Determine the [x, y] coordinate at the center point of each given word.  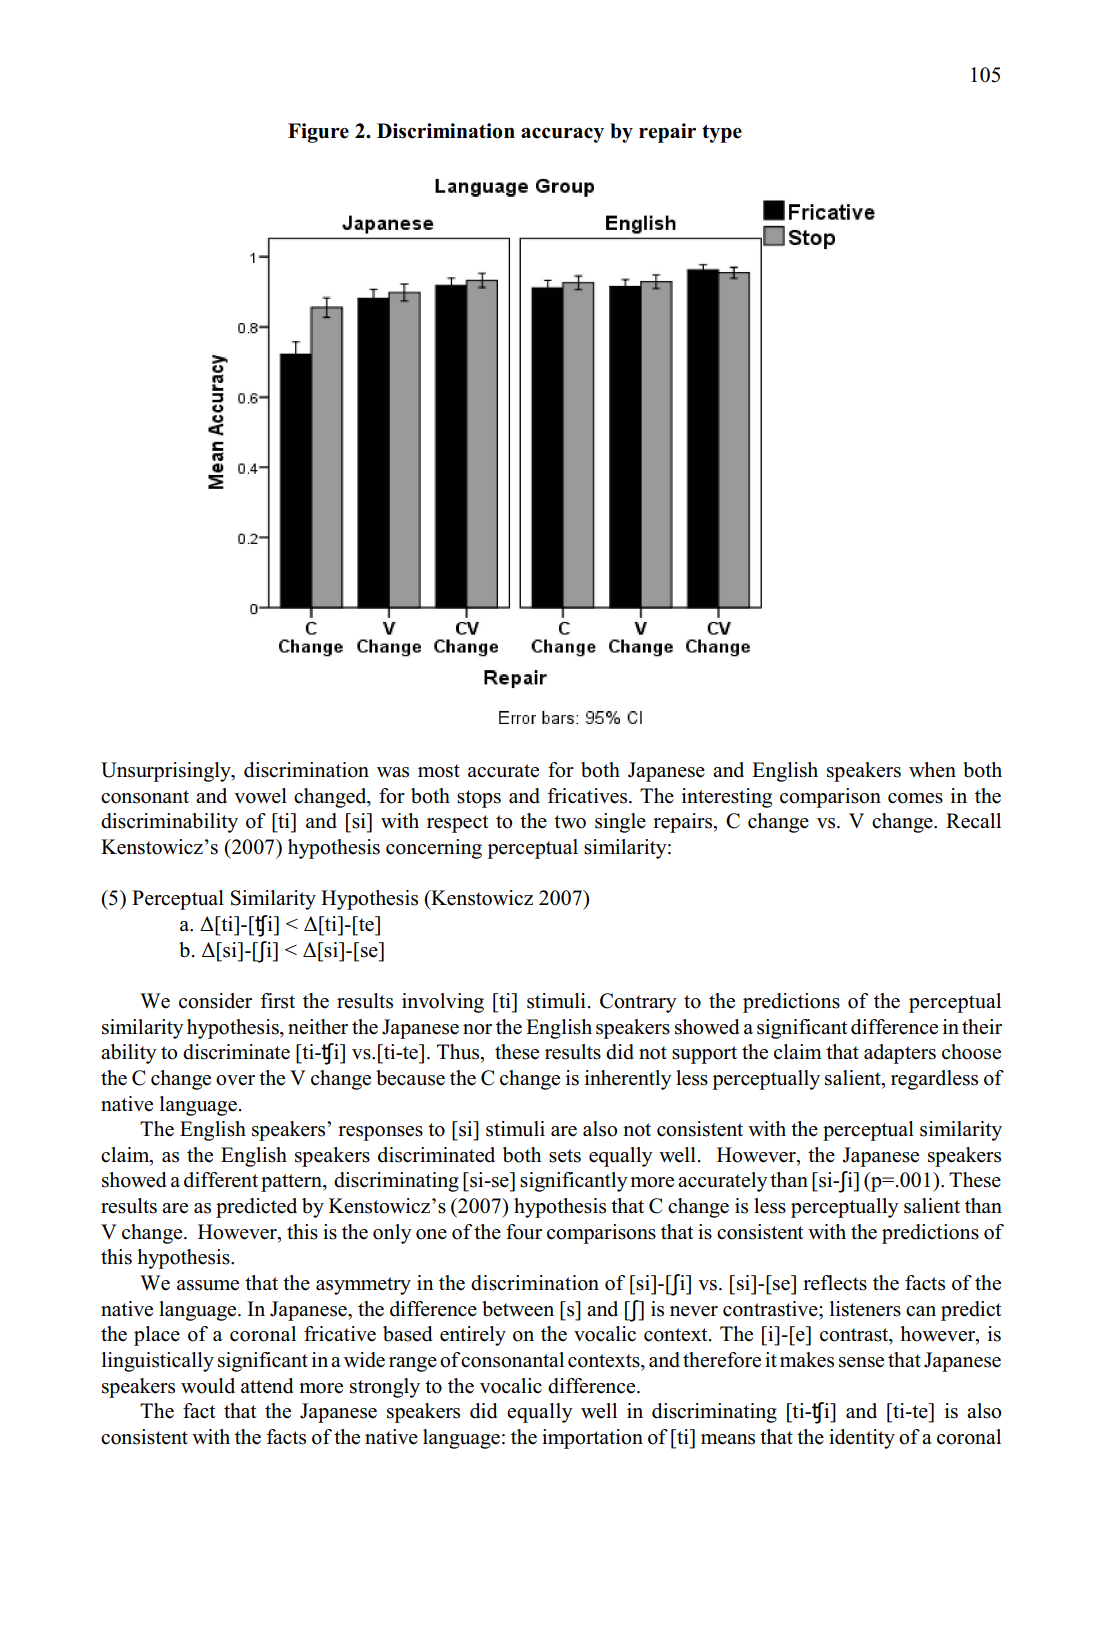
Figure [318, 133]
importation [592, 1439]
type [722, 133]
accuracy [562, 135]
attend [267, 1386]
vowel [260, 796]
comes [915, 798]
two [570, 822]
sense [861, 1362]
